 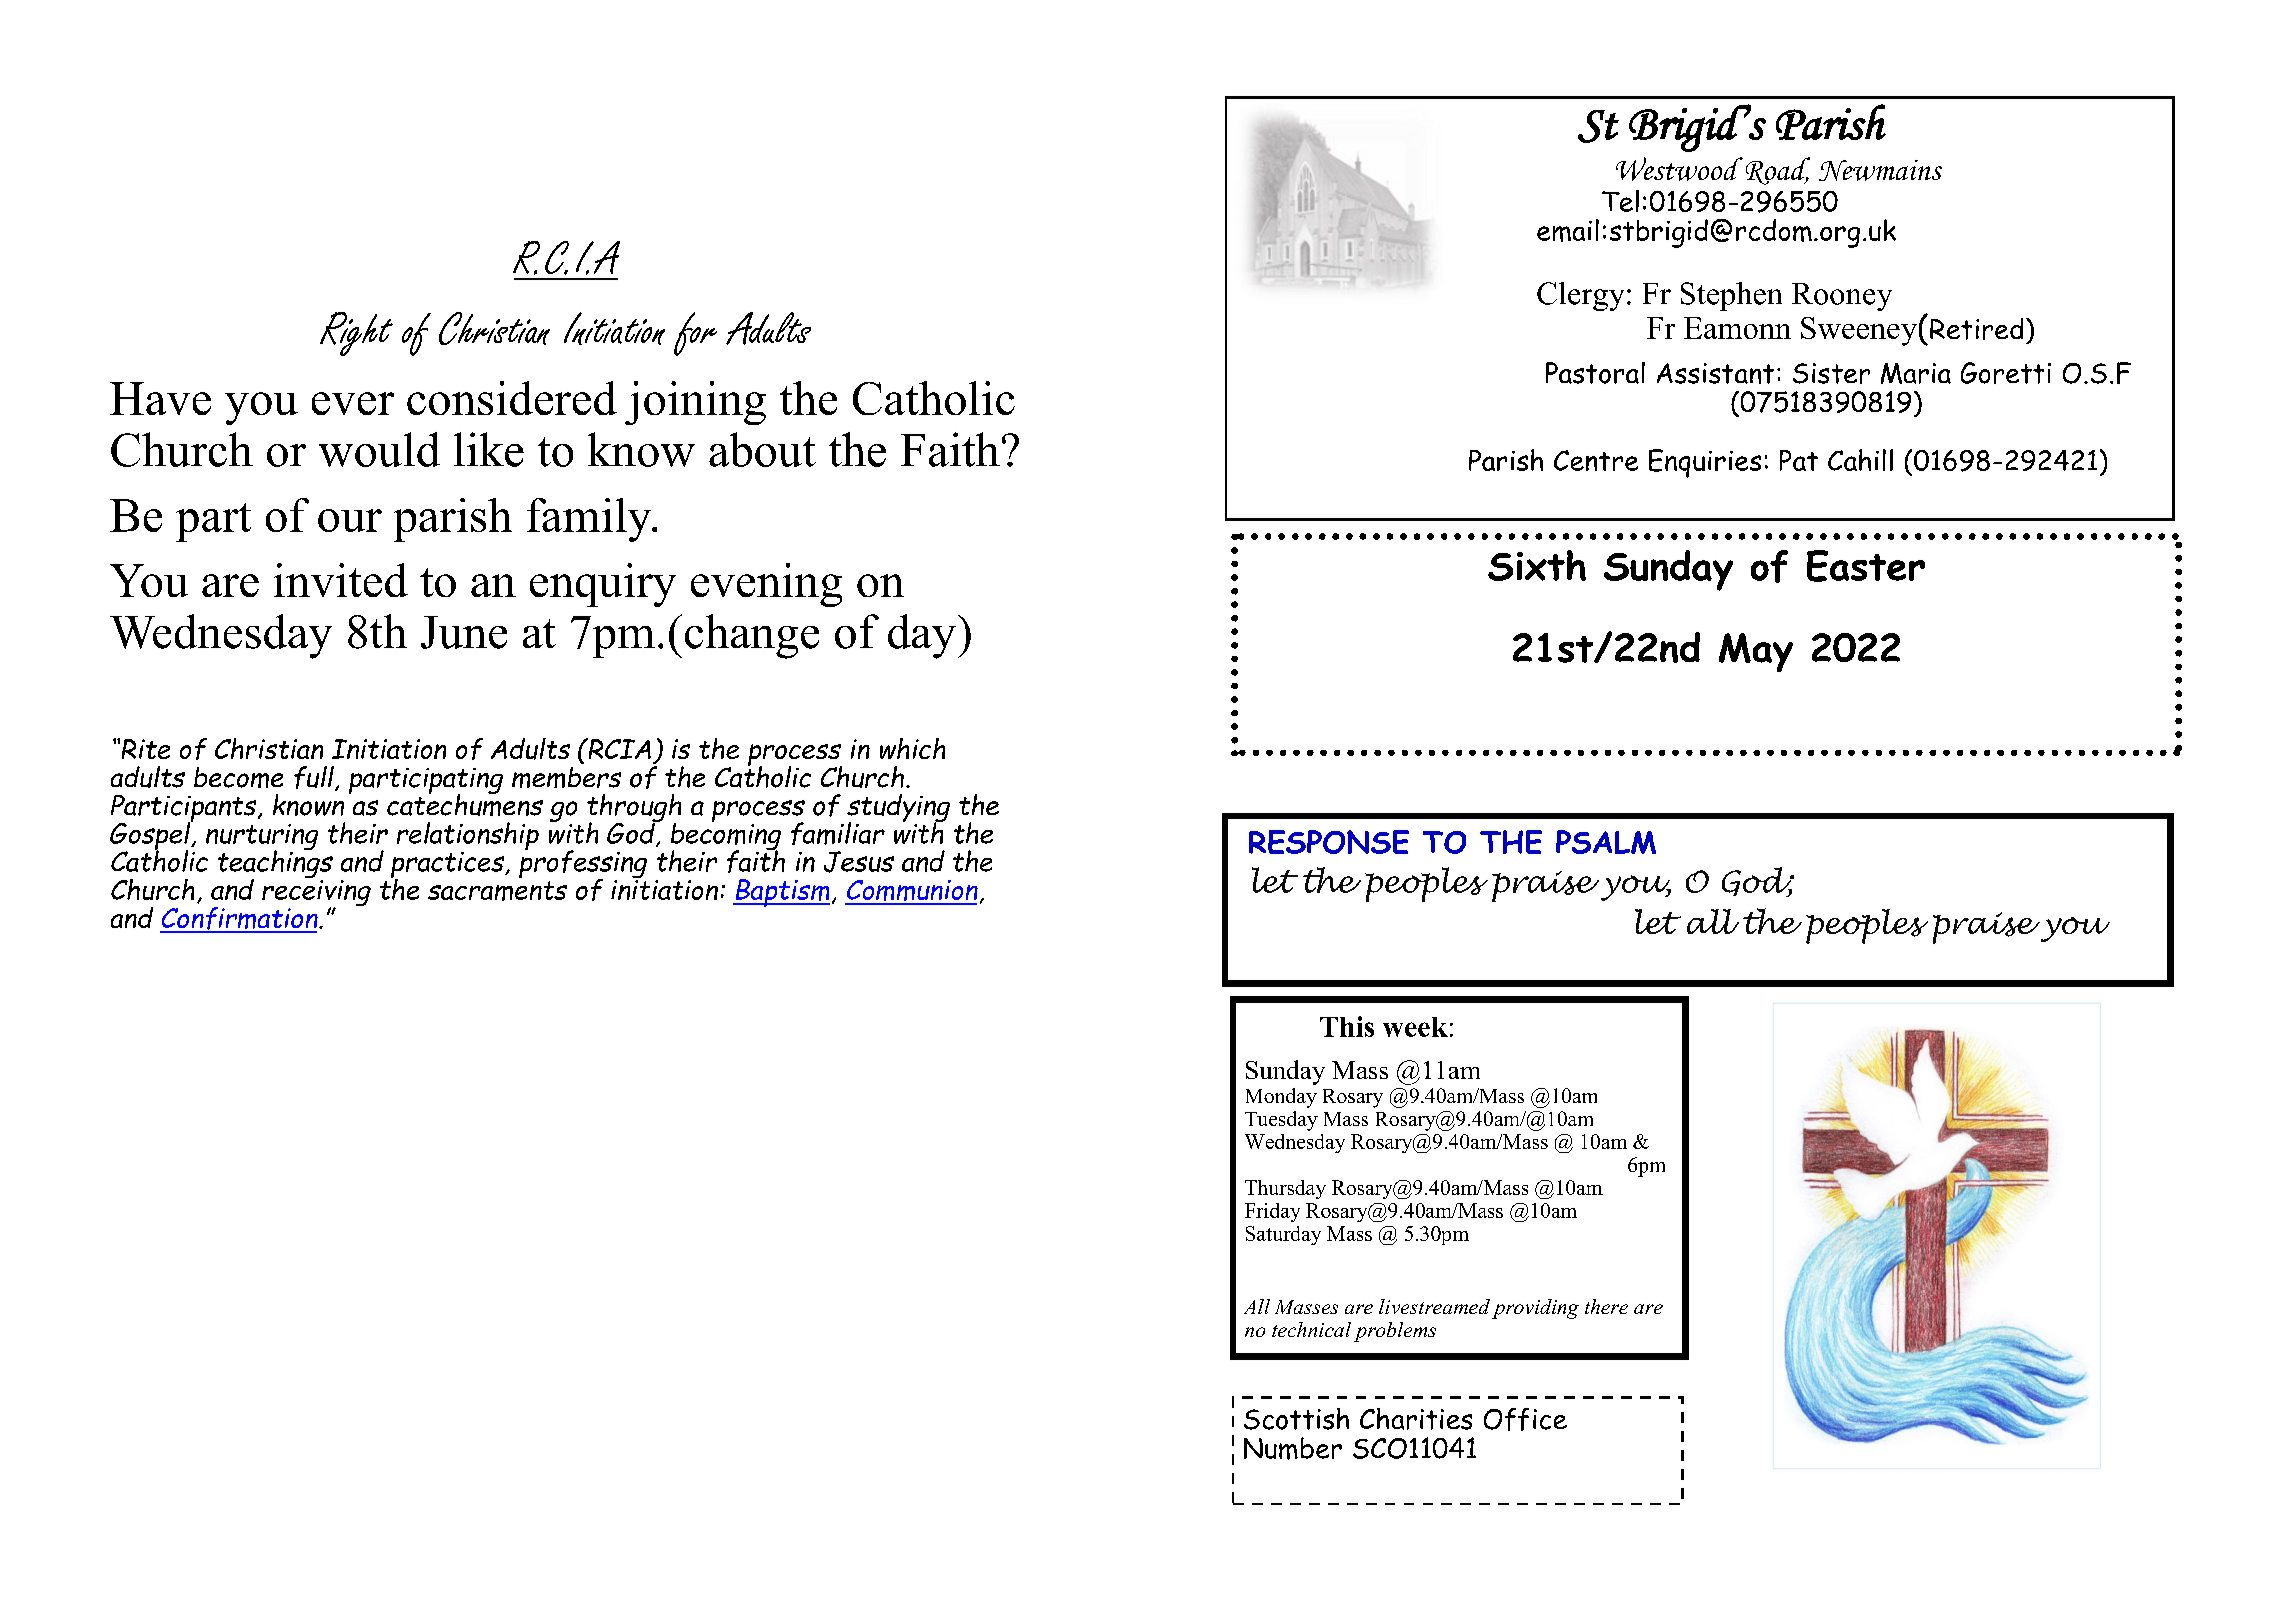 I want to click on Scottish, so click(x=1296, y=1419).
